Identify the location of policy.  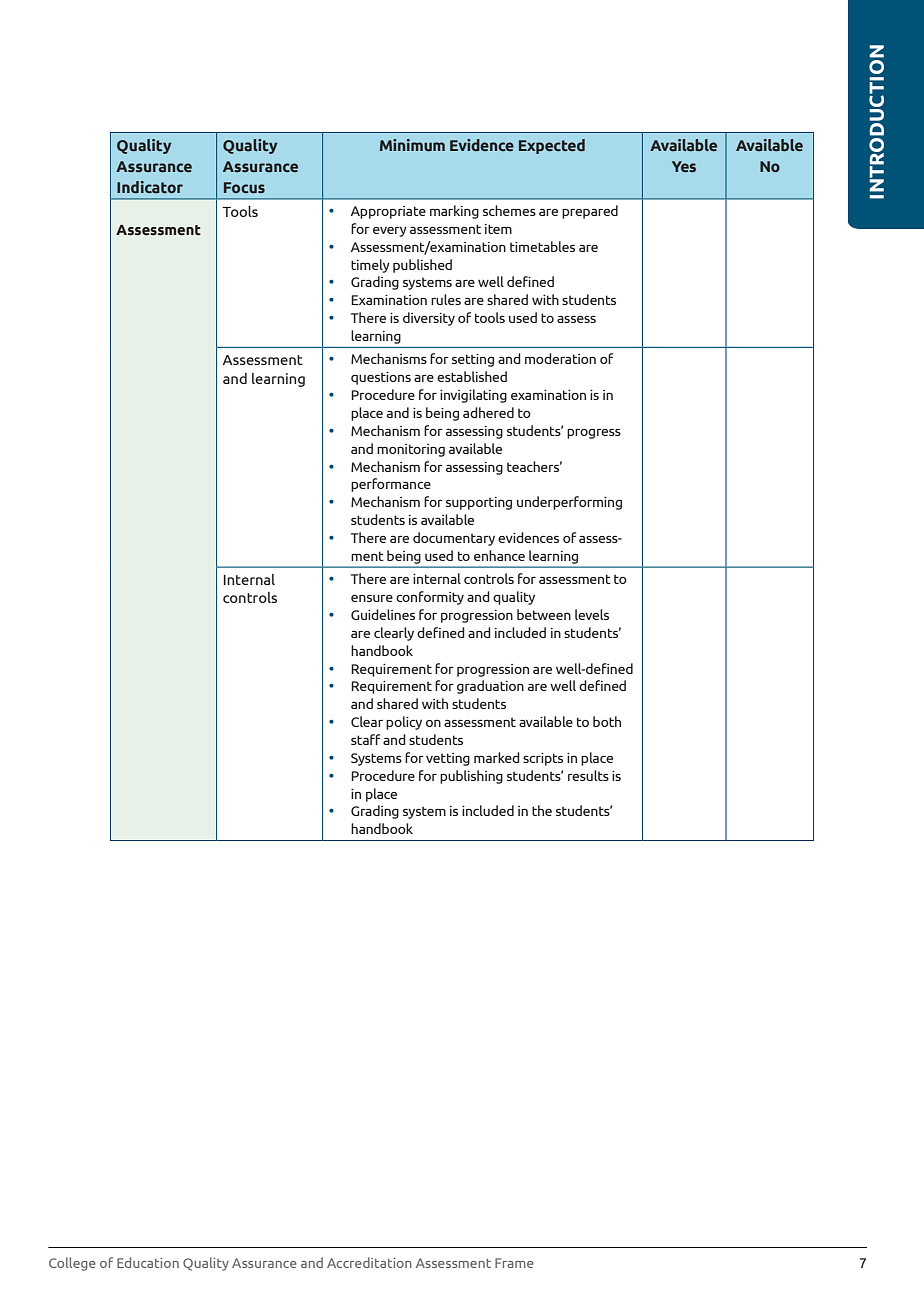
(404, 723).
